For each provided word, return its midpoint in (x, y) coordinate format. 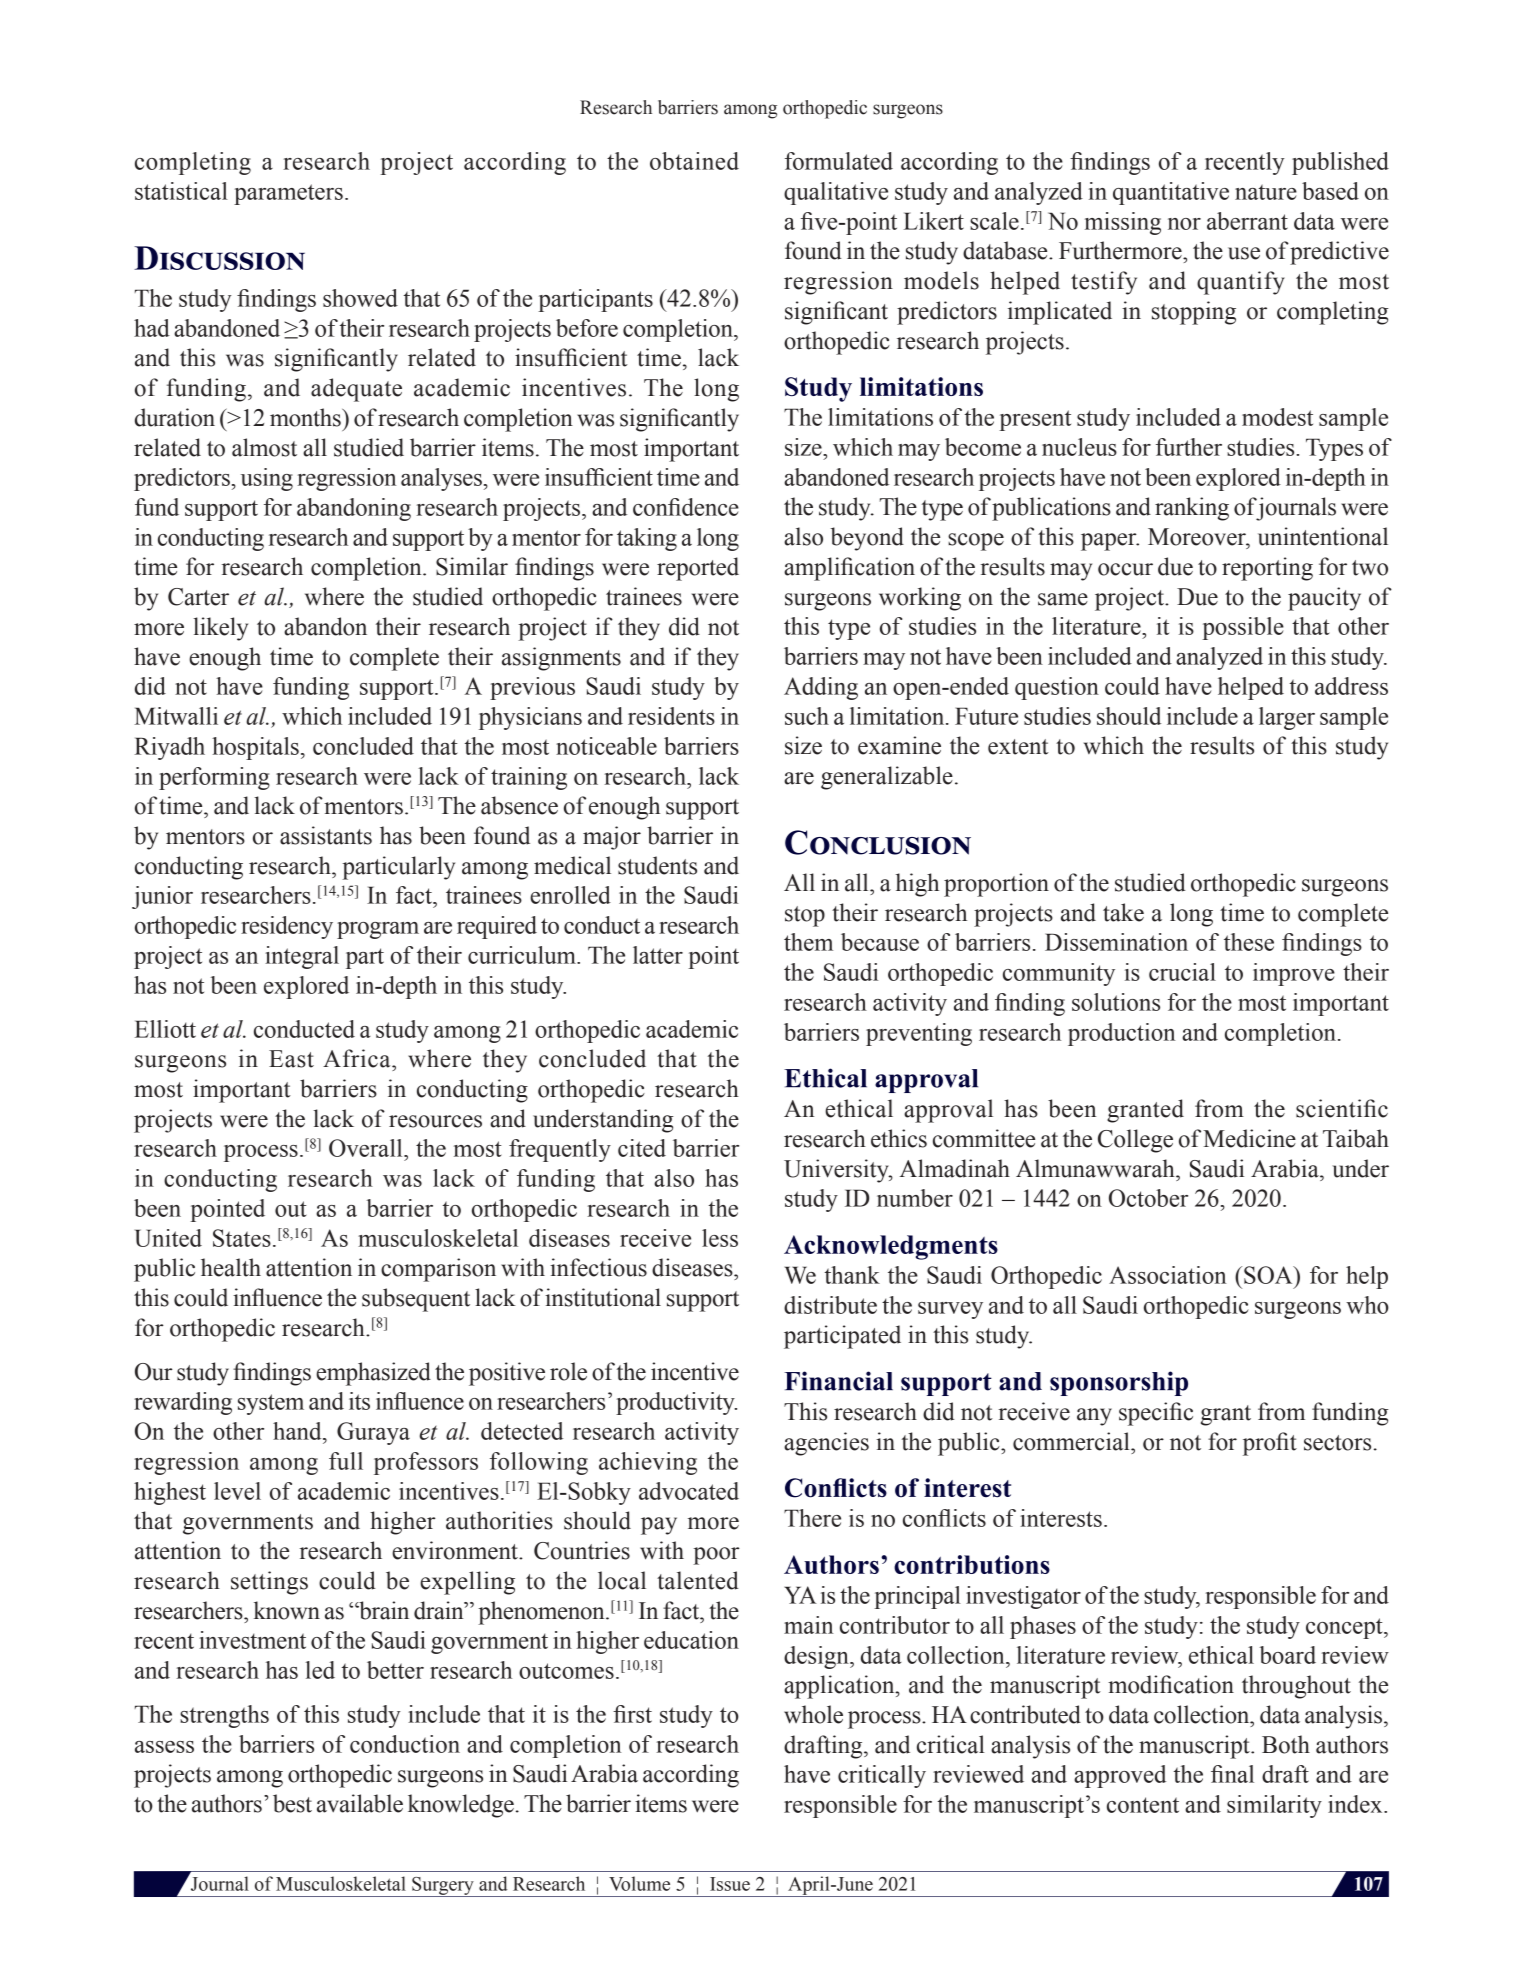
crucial (1182, 972)
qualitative (836, 193)
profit (1270, 1444)
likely (220, 629)
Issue (730, 1884)
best (292, 1803)
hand (298, 1431)
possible (1243, 628)
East (291, 1059)
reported (698, 569)
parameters (288, 194)
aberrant (1247, 221)
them (808, 942)
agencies (826, 1444)
